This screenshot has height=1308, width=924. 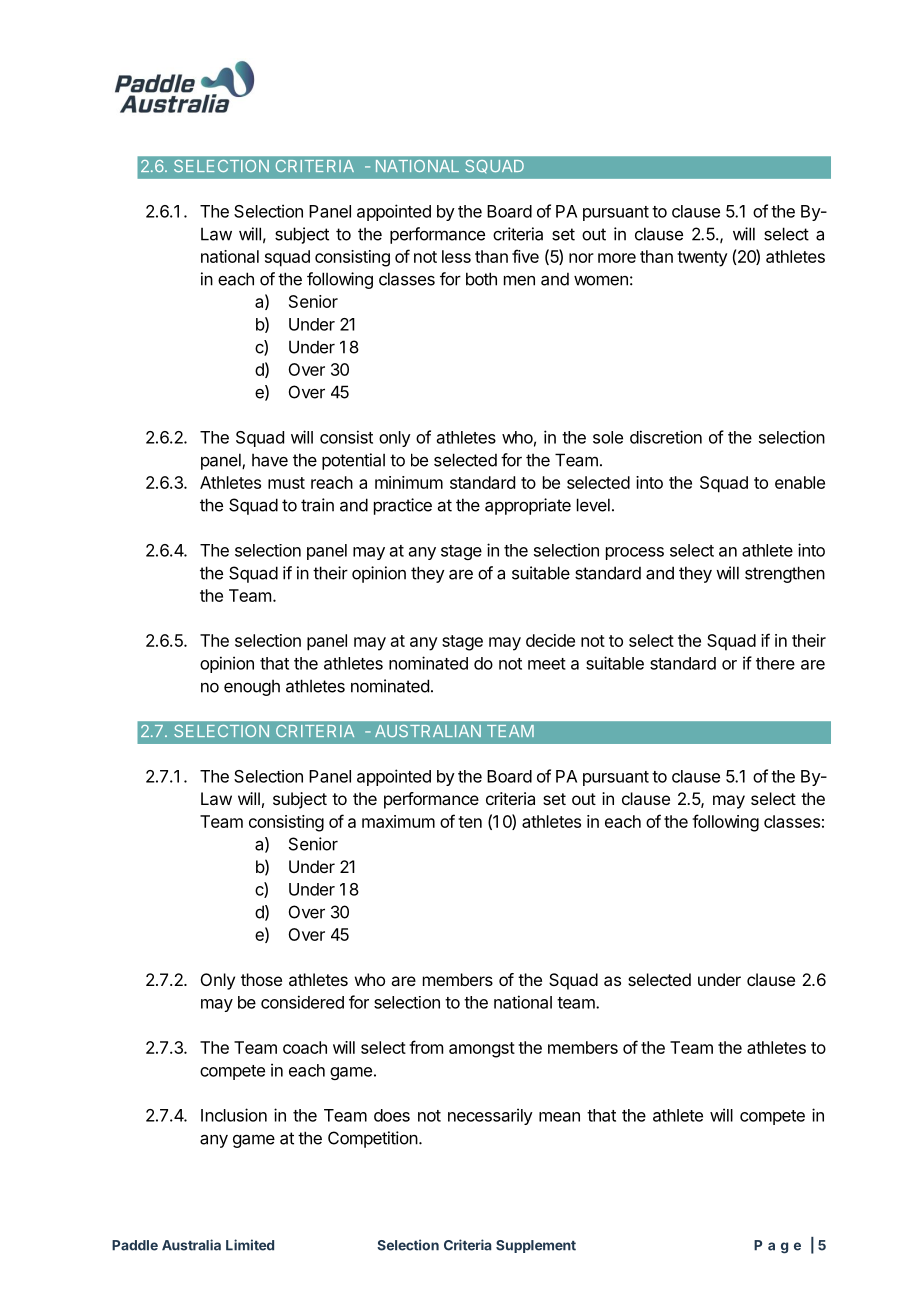 What do you see at coordinates (547, 664) in the screenshot?
I see `meet` at bounding box center [547, 664].
